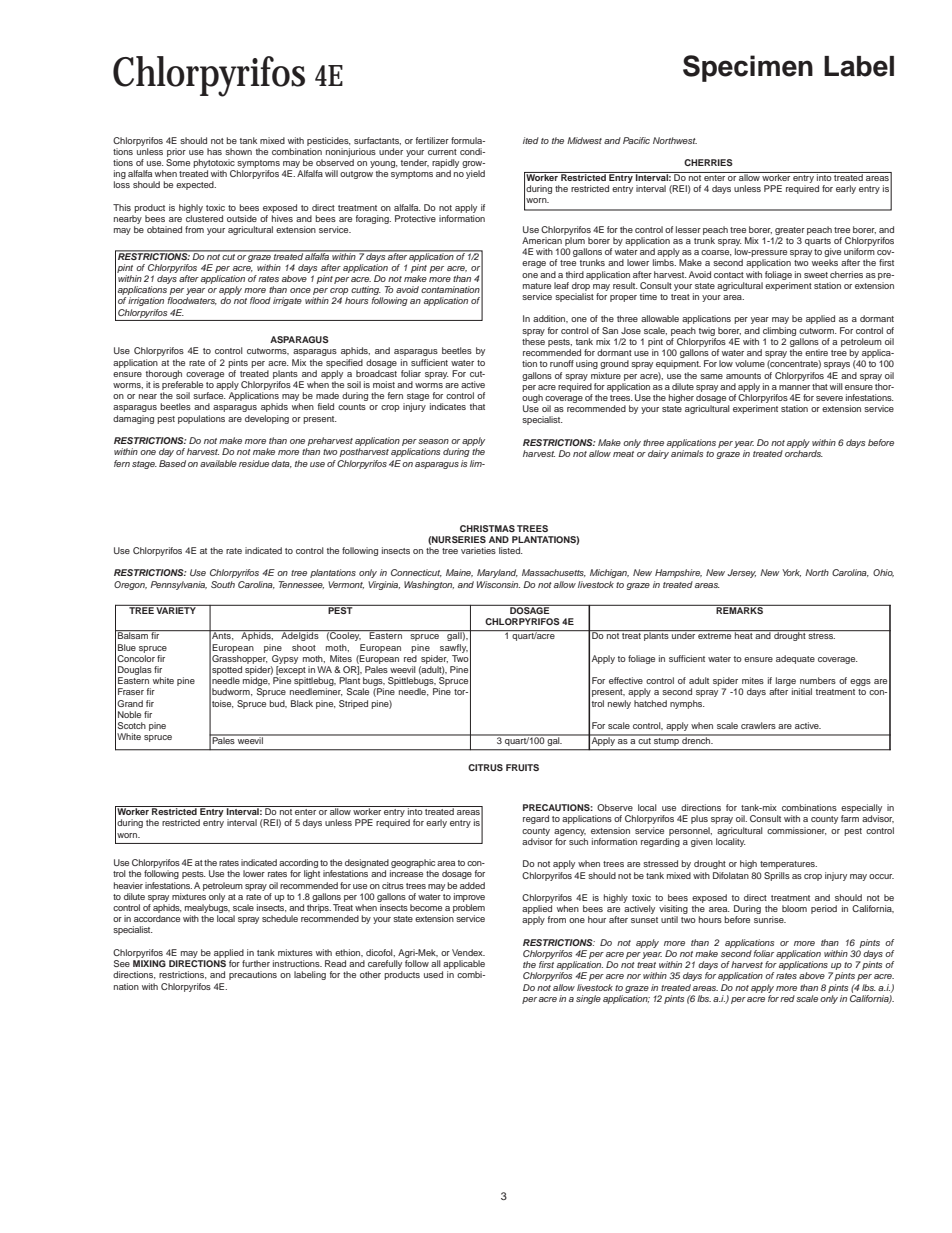 The image size is (952, 1233). What do you see at coordinates (214, 151) in the screenshot?
I see `has` at bounding box center [214, 151].
